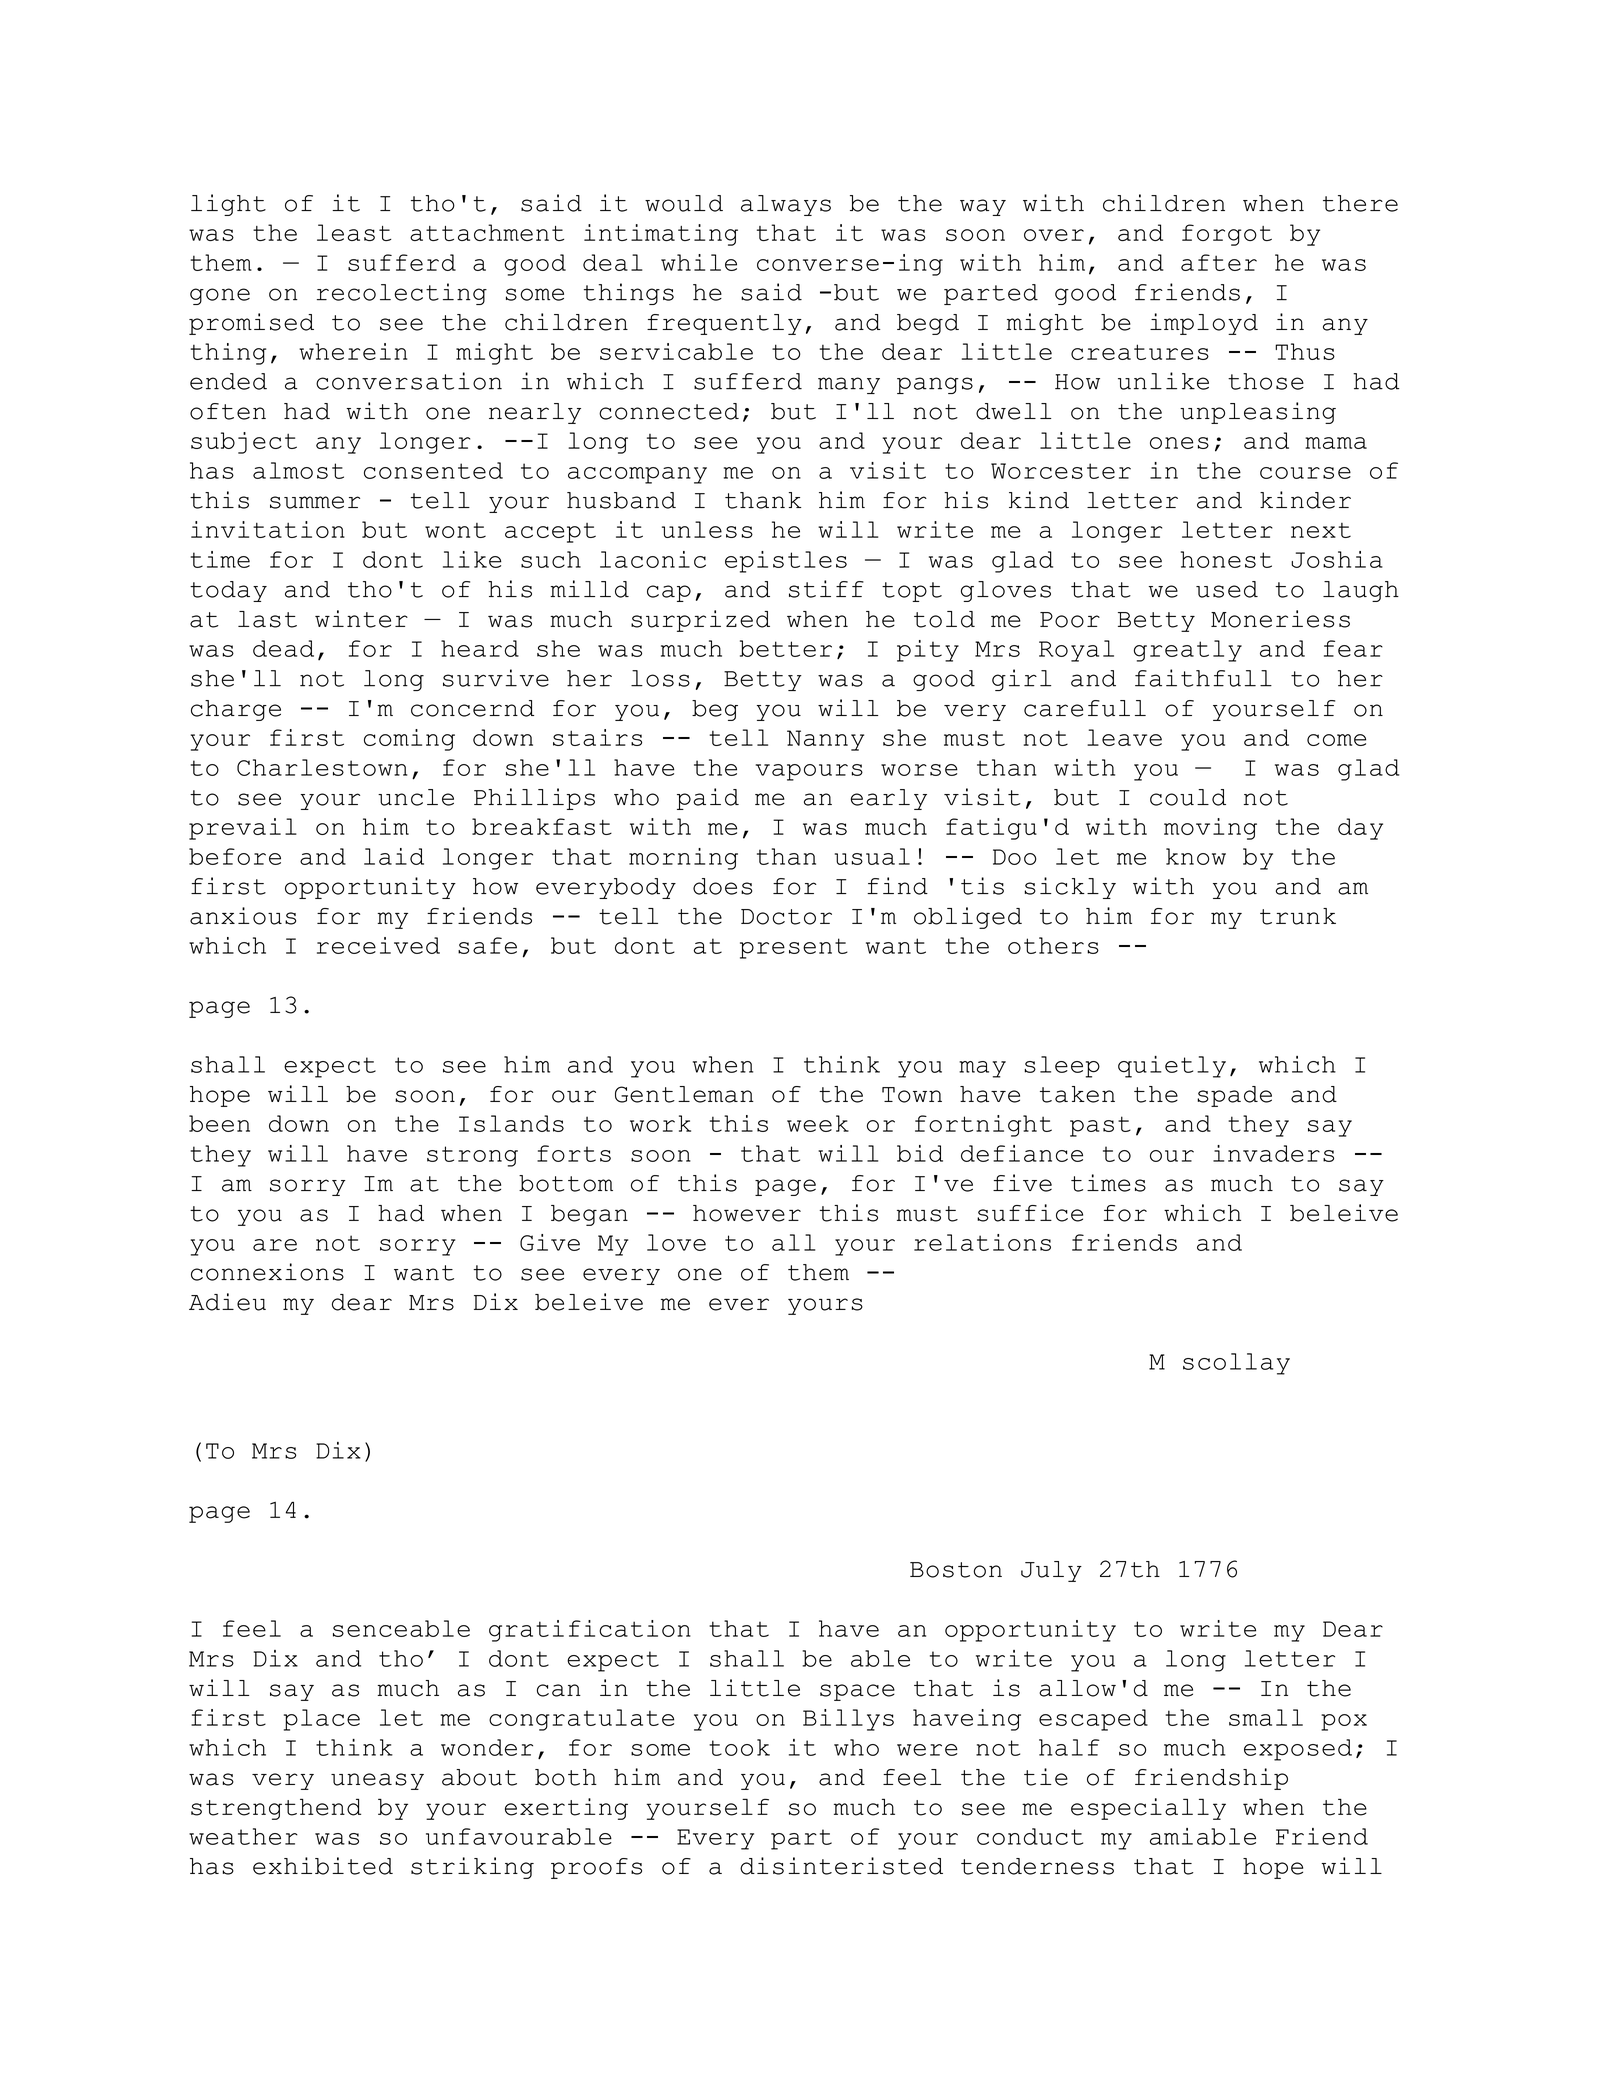 Image resolution: width=1604 pixels, height=2076 pixels. Describe the element at coordinates (1172, 1067) in the screenshot. I see `quietly` at that location.
